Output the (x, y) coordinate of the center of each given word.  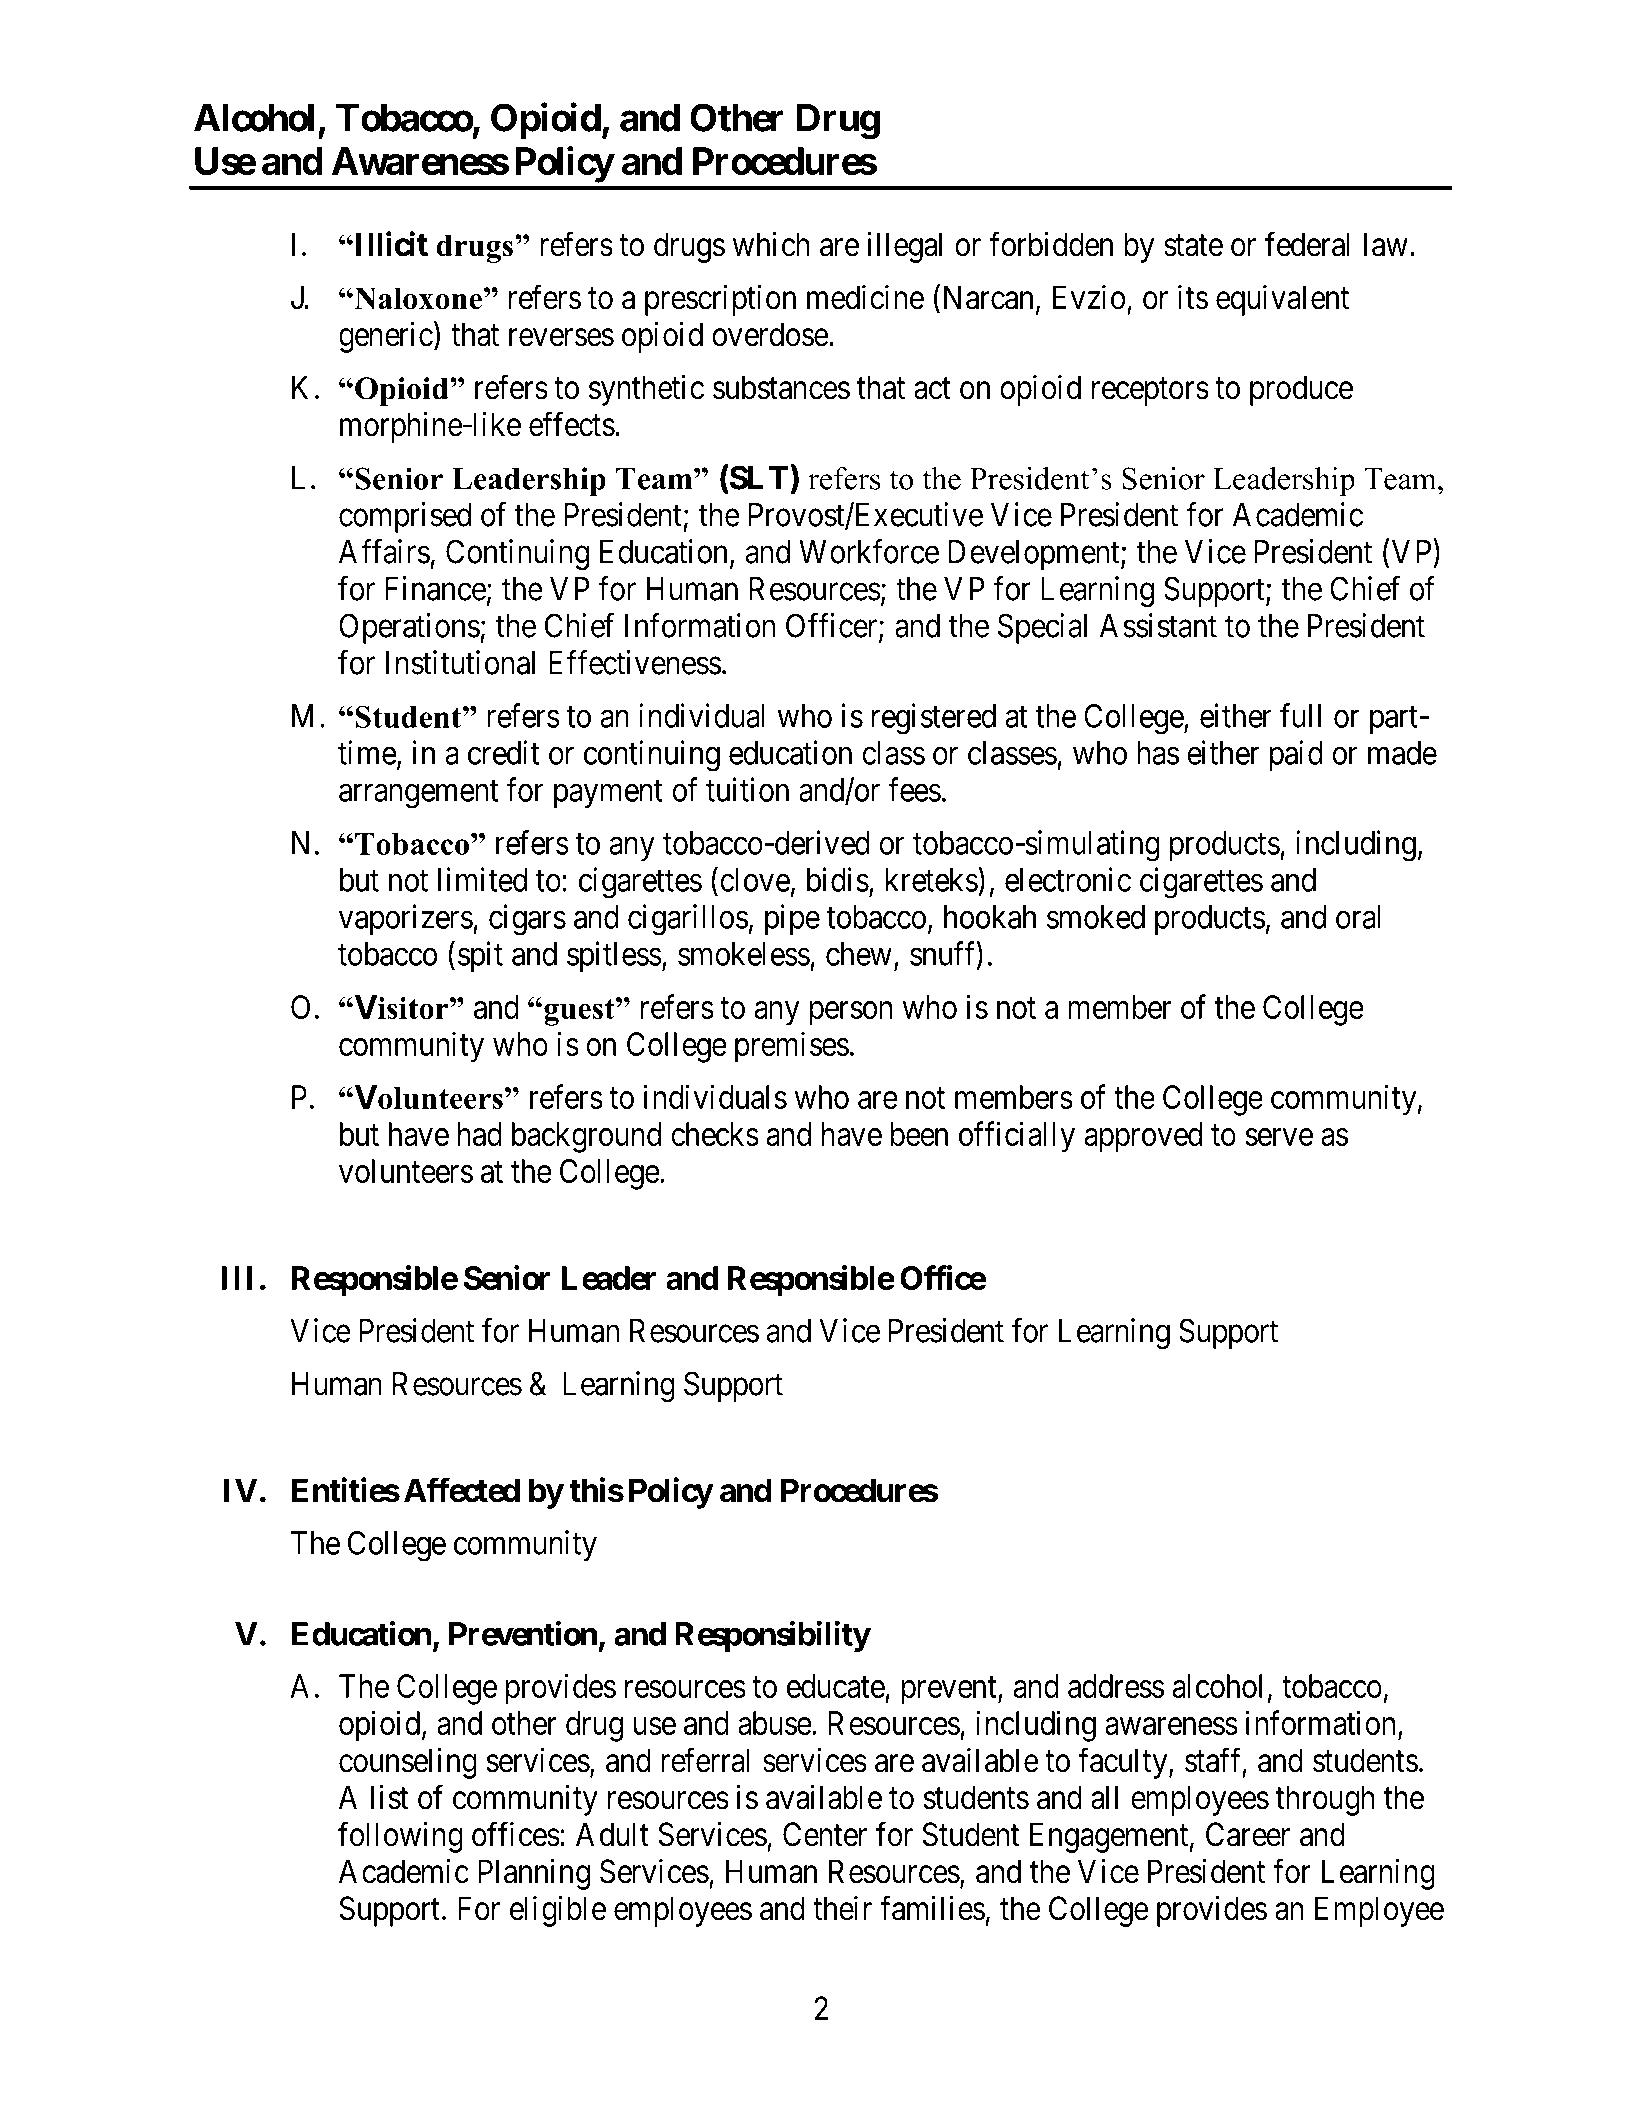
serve (1279, 1137)
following (400, 1837)
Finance (435, 588)
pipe (792, 919)
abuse (775, 1723)
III (237, 1278)
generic (386, 337)
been (919, 1134)
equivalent (1282, 300)
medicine (865, 297)
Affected (462, 1490)
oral (1358, 917)
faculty (1124, 1763)
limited (482, 879)
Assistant (1158, 625)
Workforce (869, 551)
